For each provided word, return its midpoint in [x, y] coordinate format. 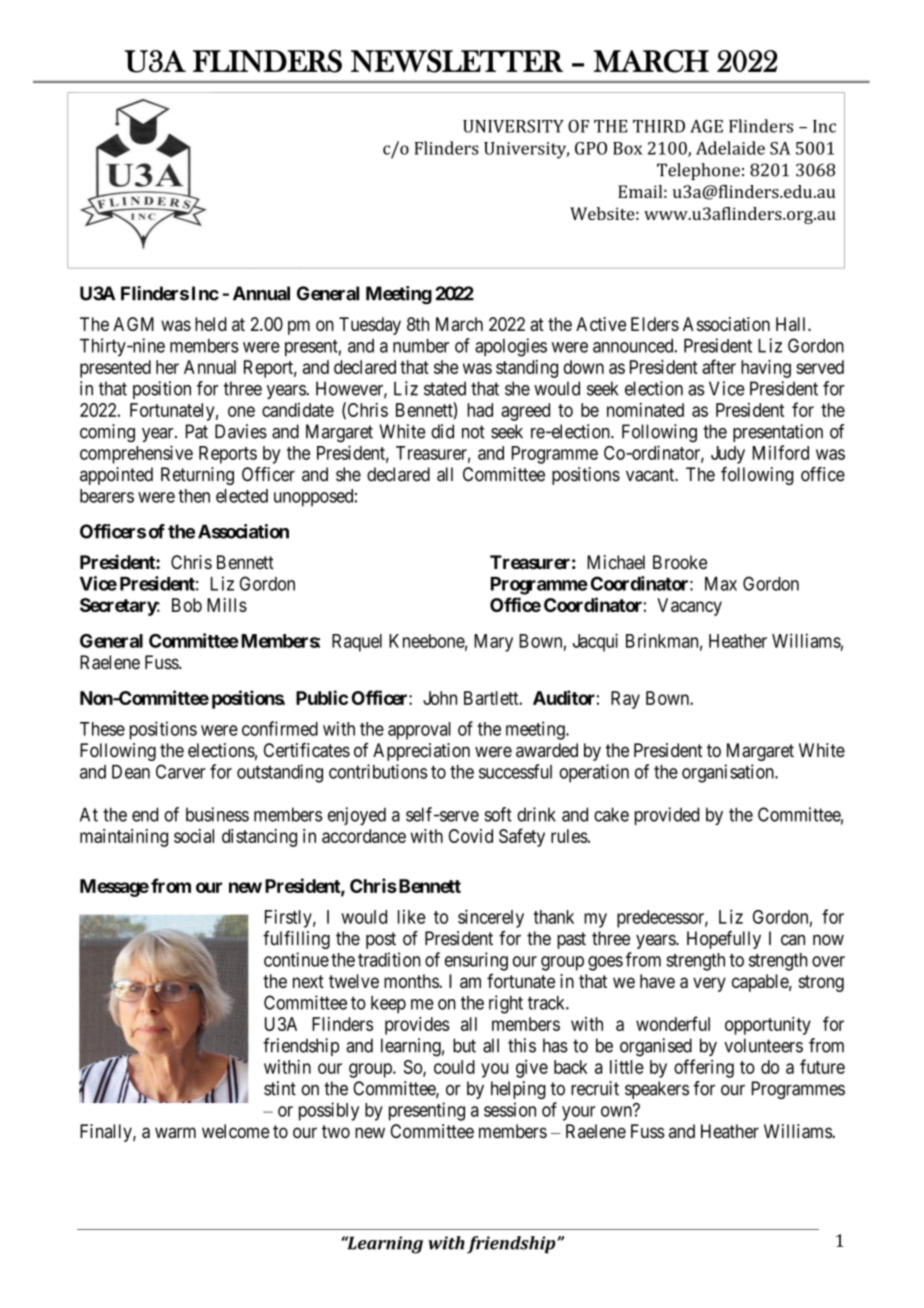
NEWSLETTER [457, 61]
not [473, 432]
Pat [197, 431]
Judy [728, 455]
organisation [729, 773]
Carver [181, 771]
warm [175, 1133]
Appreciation [421, 752]
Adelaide [730, 148]
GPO [591, 148]
